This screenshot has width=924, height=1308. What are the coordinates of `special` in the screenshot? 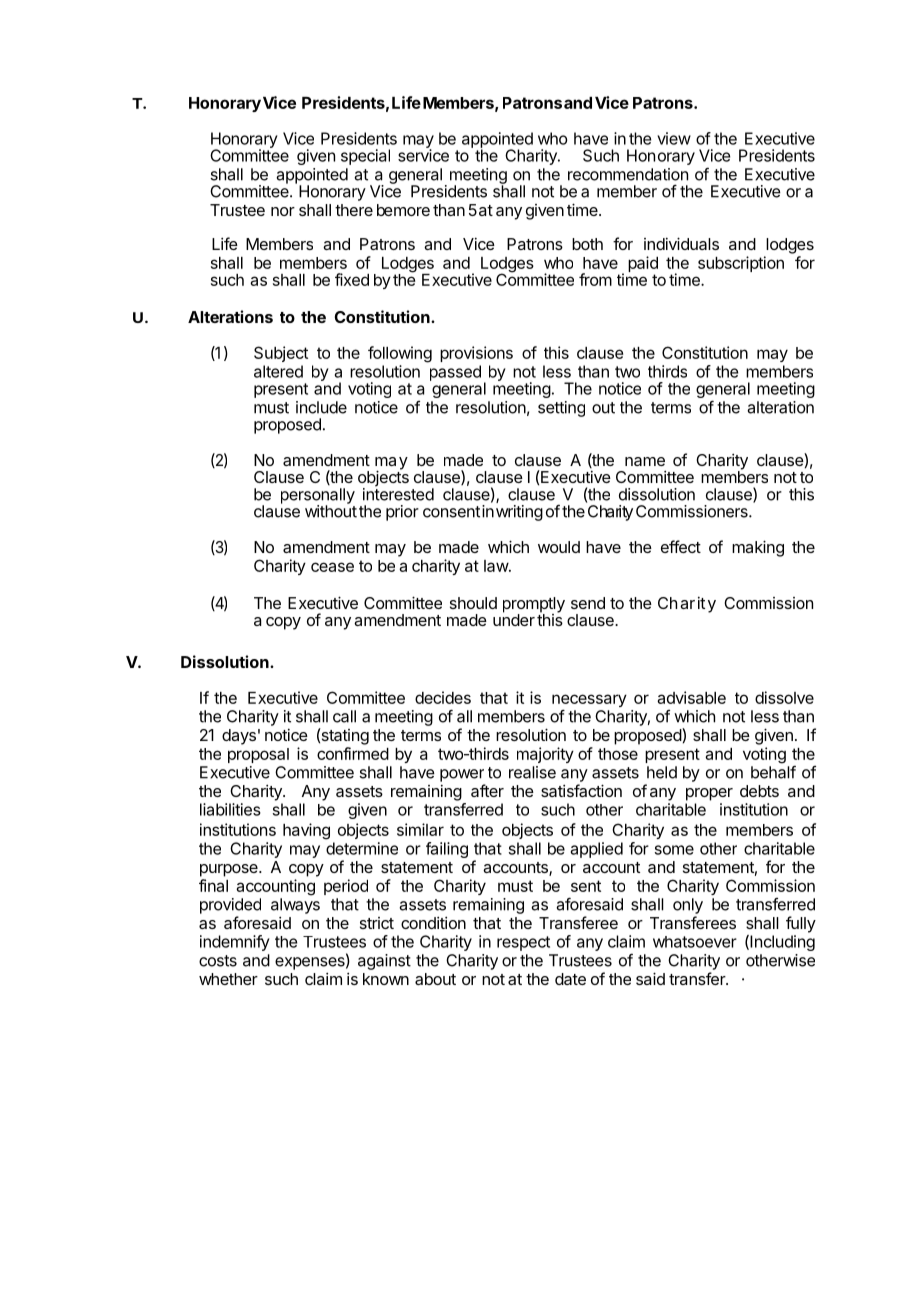 It's located at (365, 157).
